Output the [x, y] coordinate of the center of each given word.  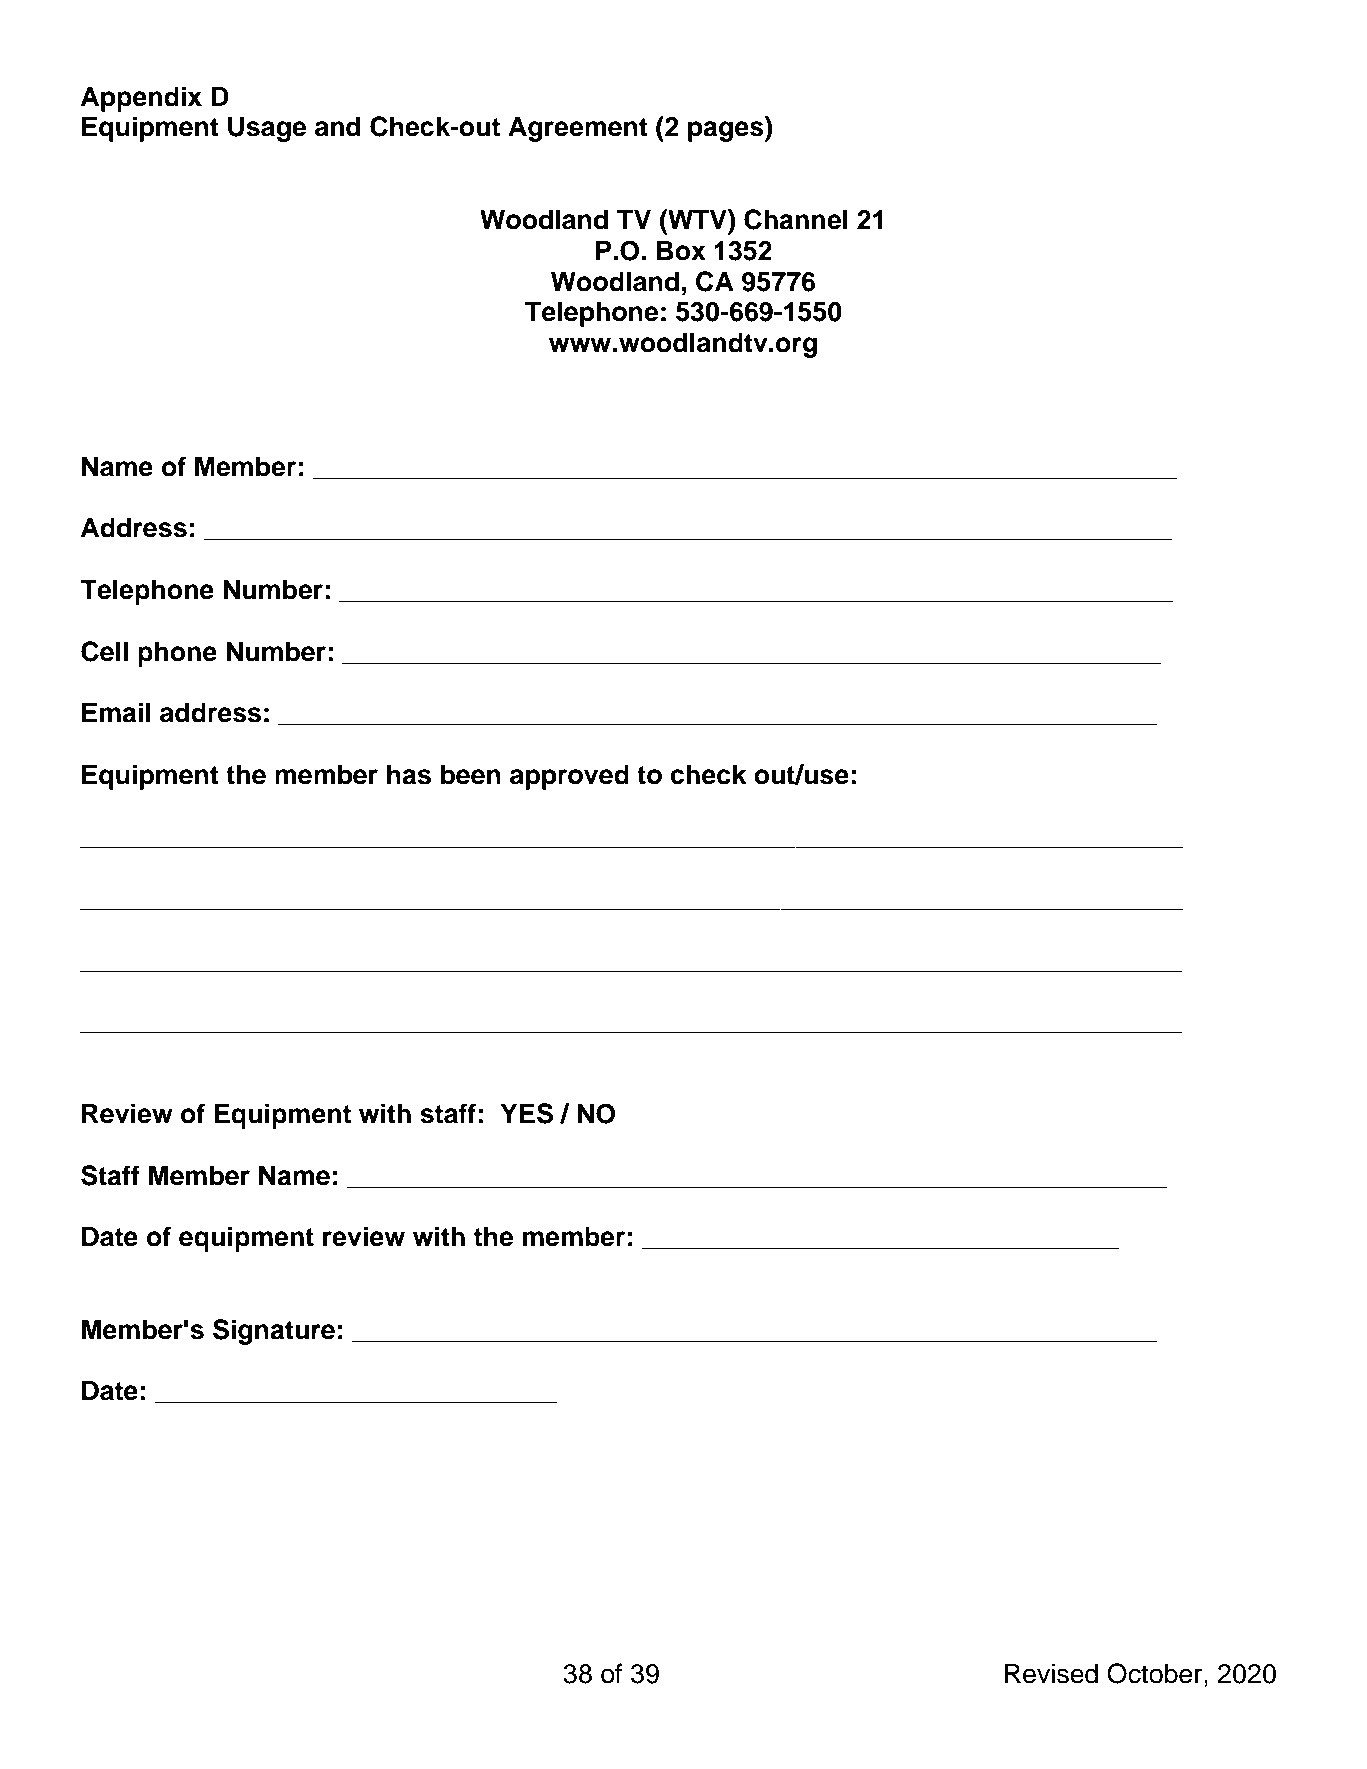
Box [681, 250]
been [471, 774]
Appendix [141, 99]
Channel [796, 219]
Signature [274, 1332]
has [409, 774]
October [1156, 1673]
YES [526, 1113]
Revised [1051, 1673]
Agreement [578, 129]
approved [569, 777]
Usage [267, 129]
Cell [104, 651]
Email [116, 712]
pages [727, 131]
